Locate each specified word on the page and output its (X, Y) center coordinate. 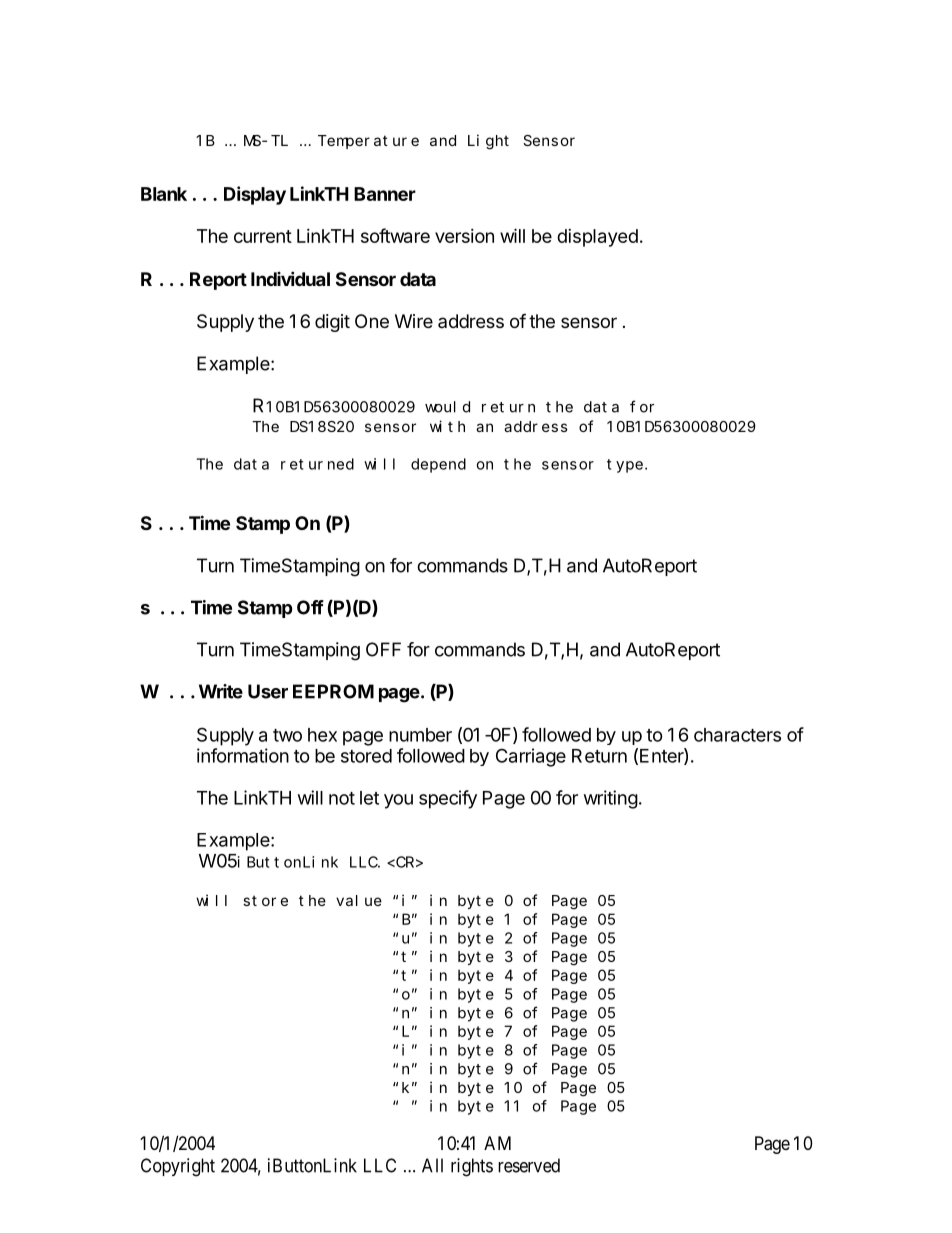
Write (221, 691)
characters (737, 735)
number (420, 735)
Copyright (178, 1167)
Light (488, 142)
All (432, 1165)
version (464, 236)
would (447, 407)
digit (332, 323)
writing (612, 799)
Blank (164, 194)
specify (448, 799)
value (359, 900)
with (447, 426)
